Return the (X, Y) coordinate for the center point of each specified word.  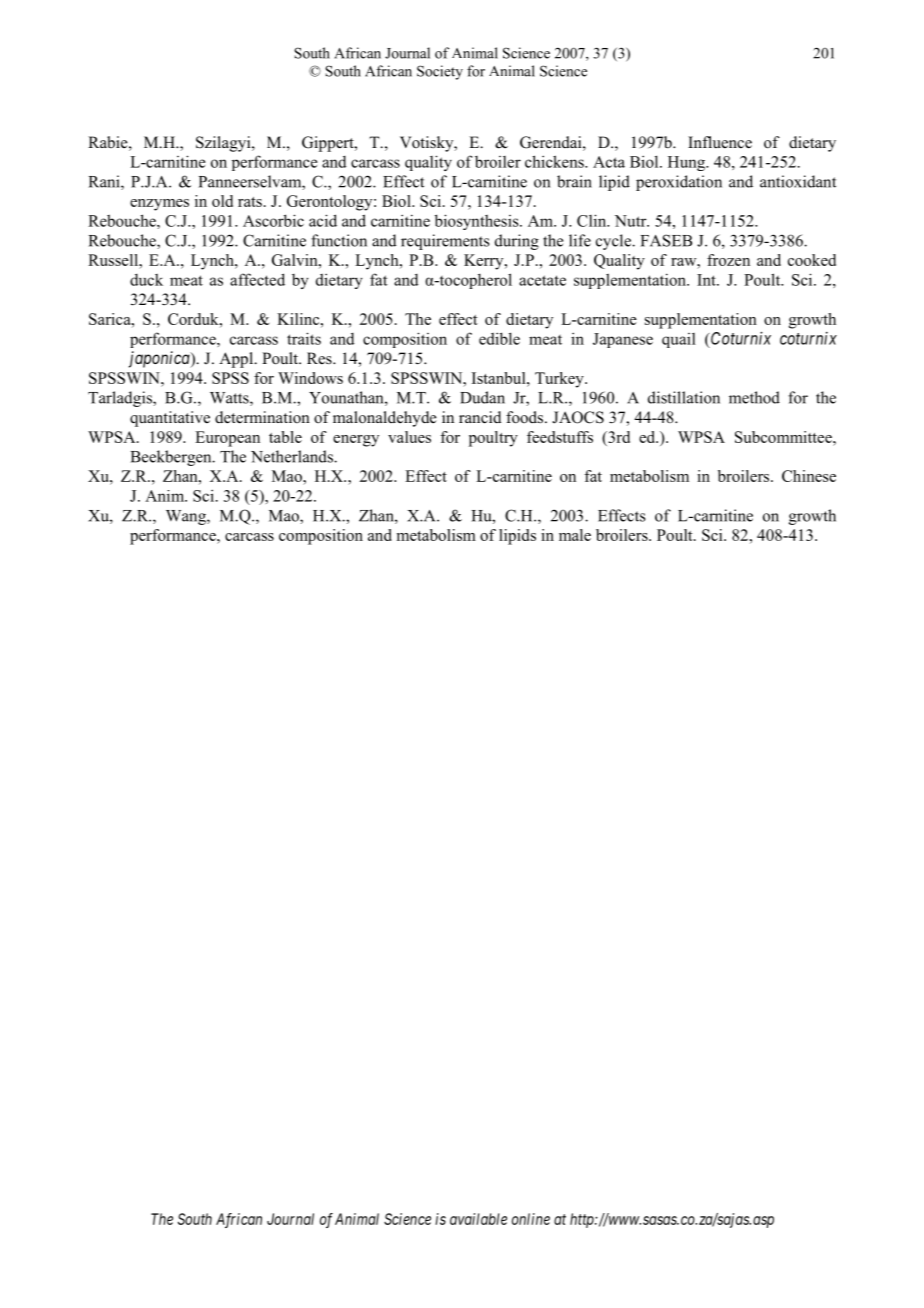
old (222, 201)
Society (440, 72)
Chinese (809, 476)
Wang (187, 517)
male (575, 535)
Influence (720, 142)
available (478, 1219)
